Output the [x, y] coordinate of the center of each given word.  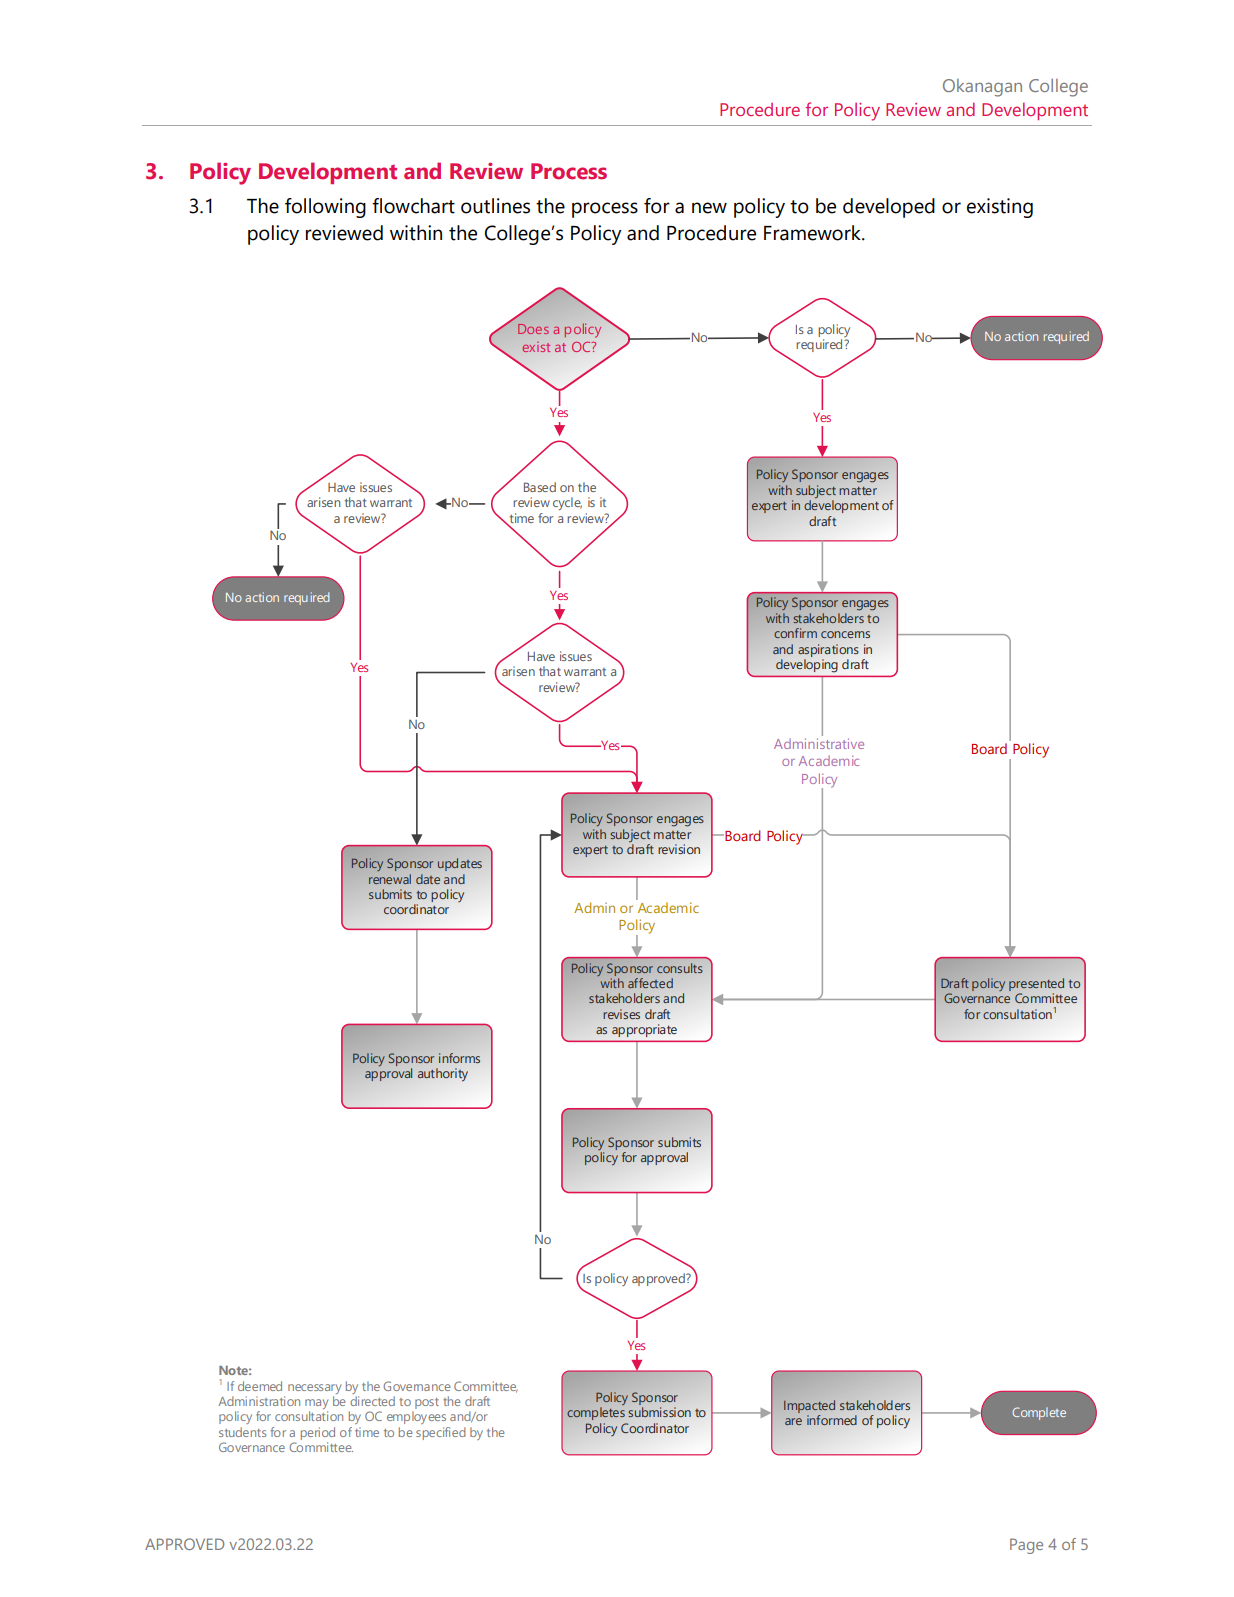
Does [533, 329]
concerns [845, 634]
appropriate [644, 1030]
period [318, 1433]
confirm [795, 633]
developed [889, 208]
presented [1036, 986]
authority [443, 1074]
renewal [390, 879]
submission [659, 1412]
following [325, 208]
